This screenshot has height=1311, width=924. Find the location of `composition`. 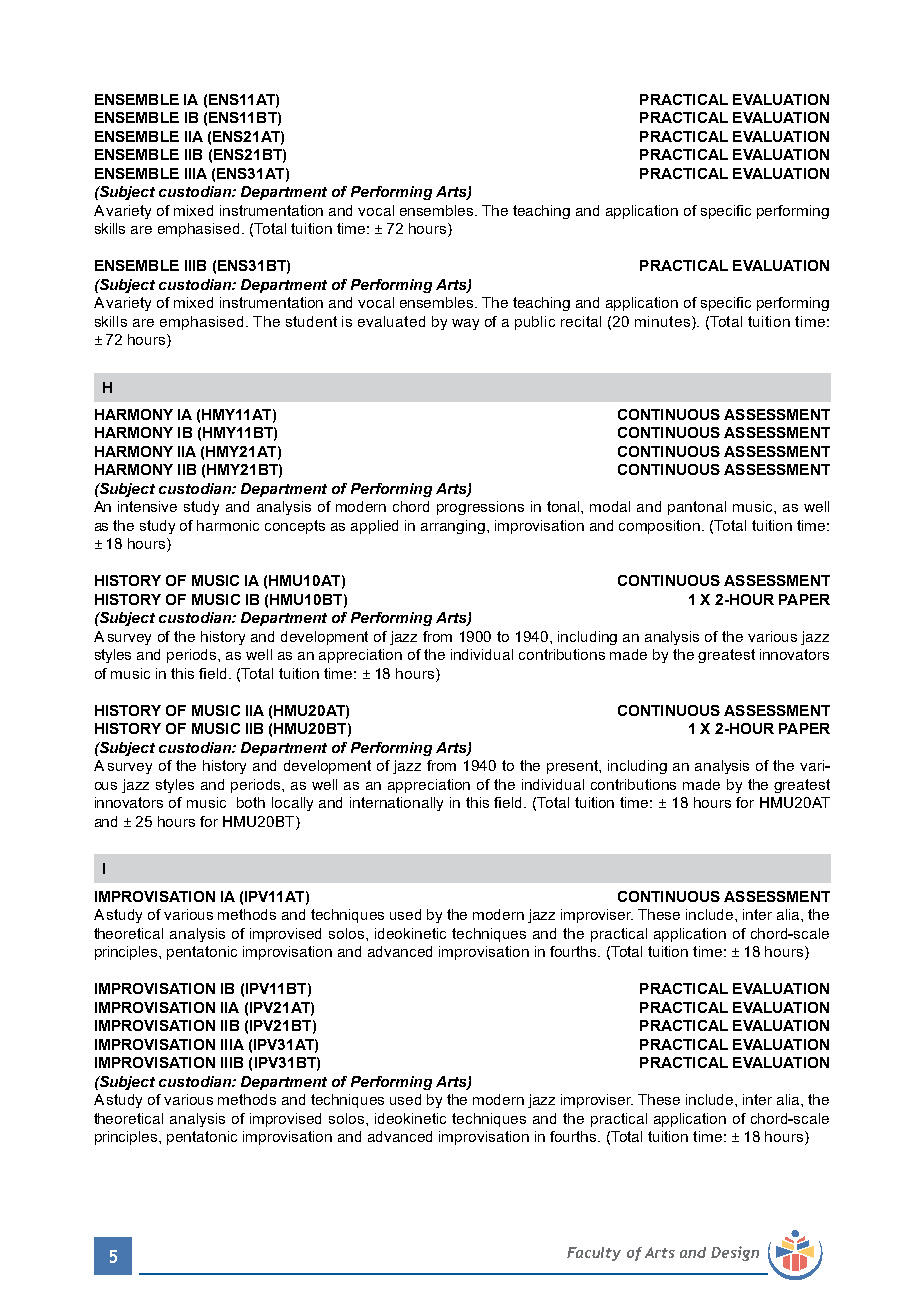

composition is located at coordinates (661, 527).
